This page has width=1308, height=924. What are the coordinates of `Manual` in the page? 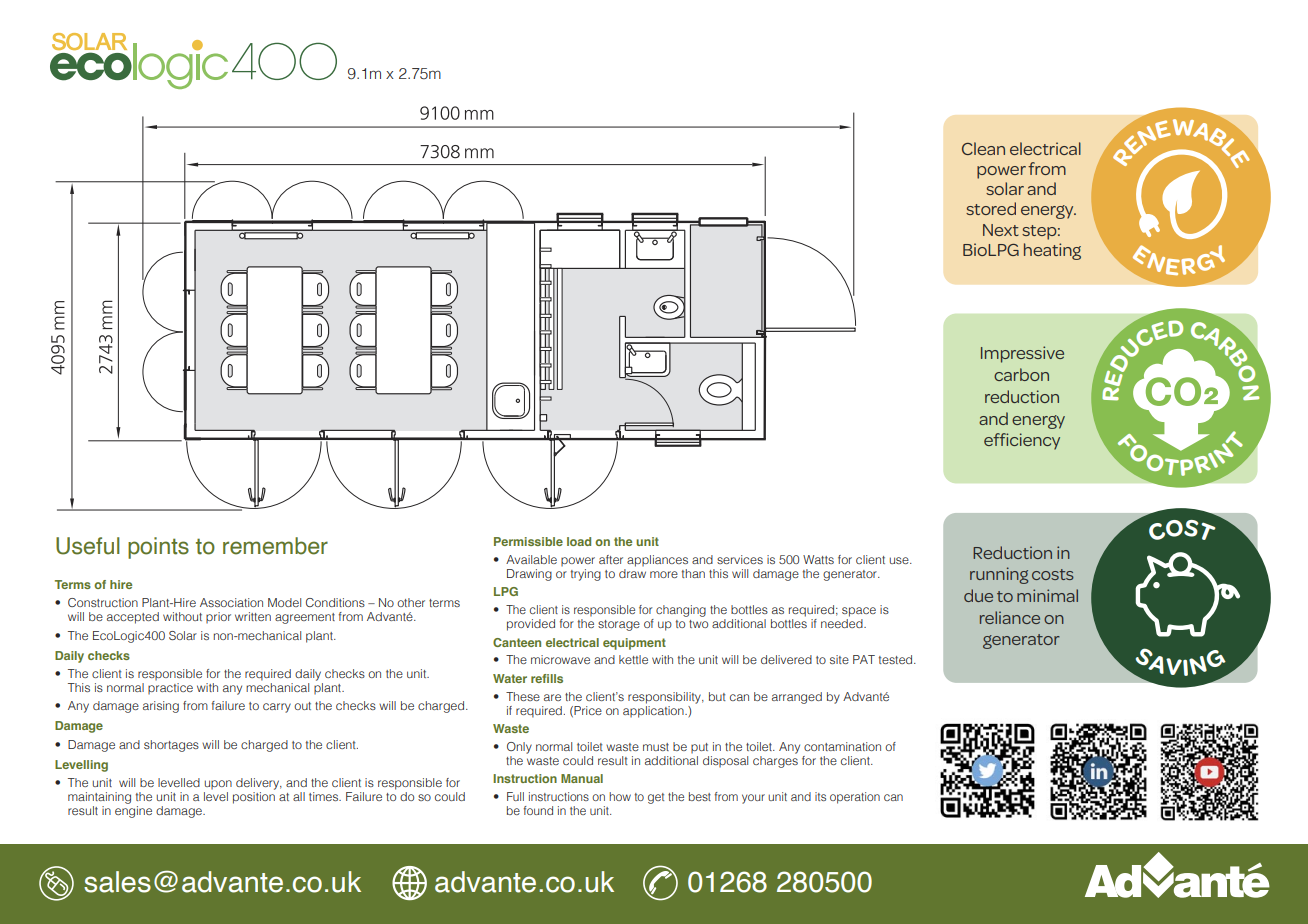 It's located at (582, 778).
